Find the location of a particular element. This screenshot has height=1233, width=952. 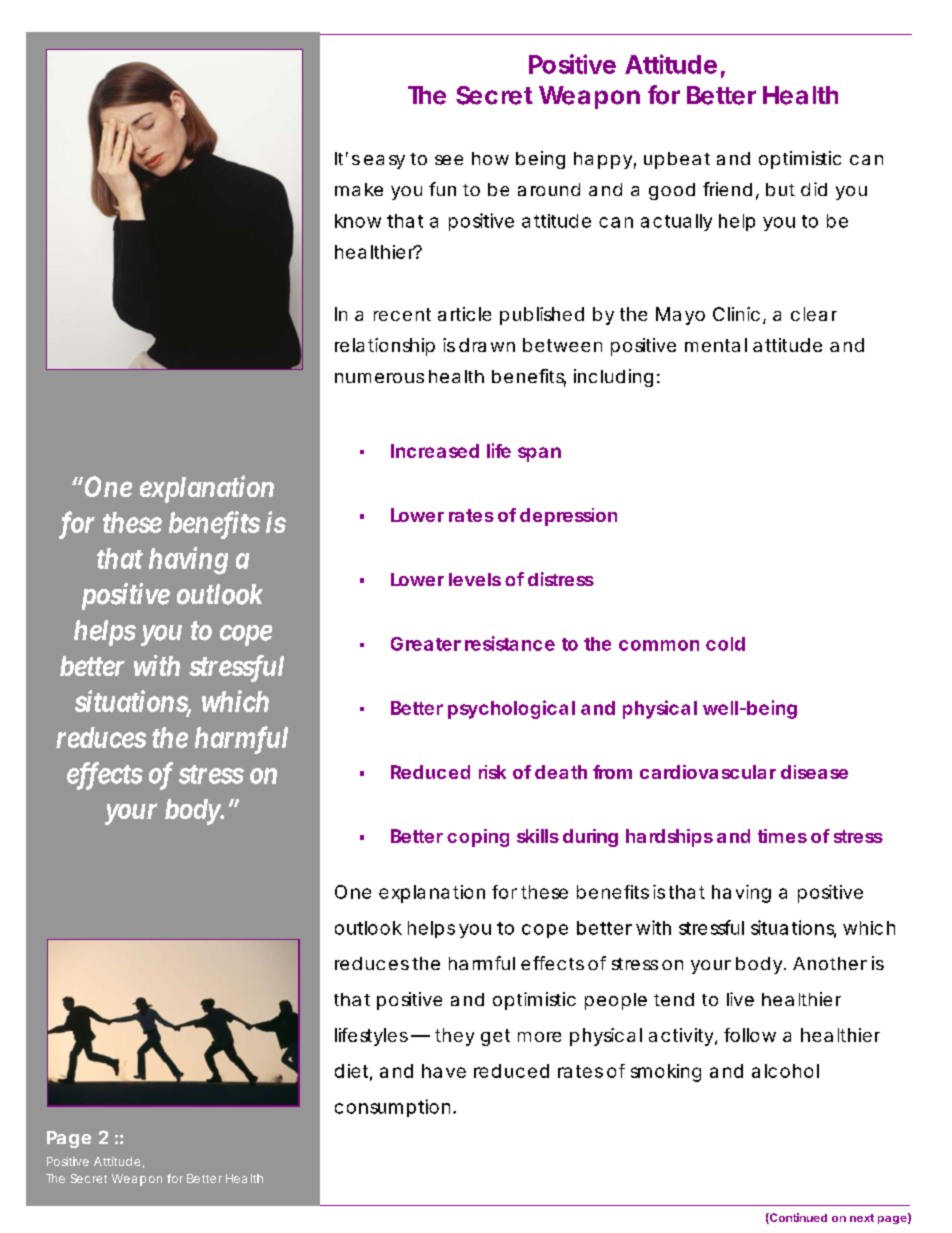

disease is located at coordinates (814, 772).
